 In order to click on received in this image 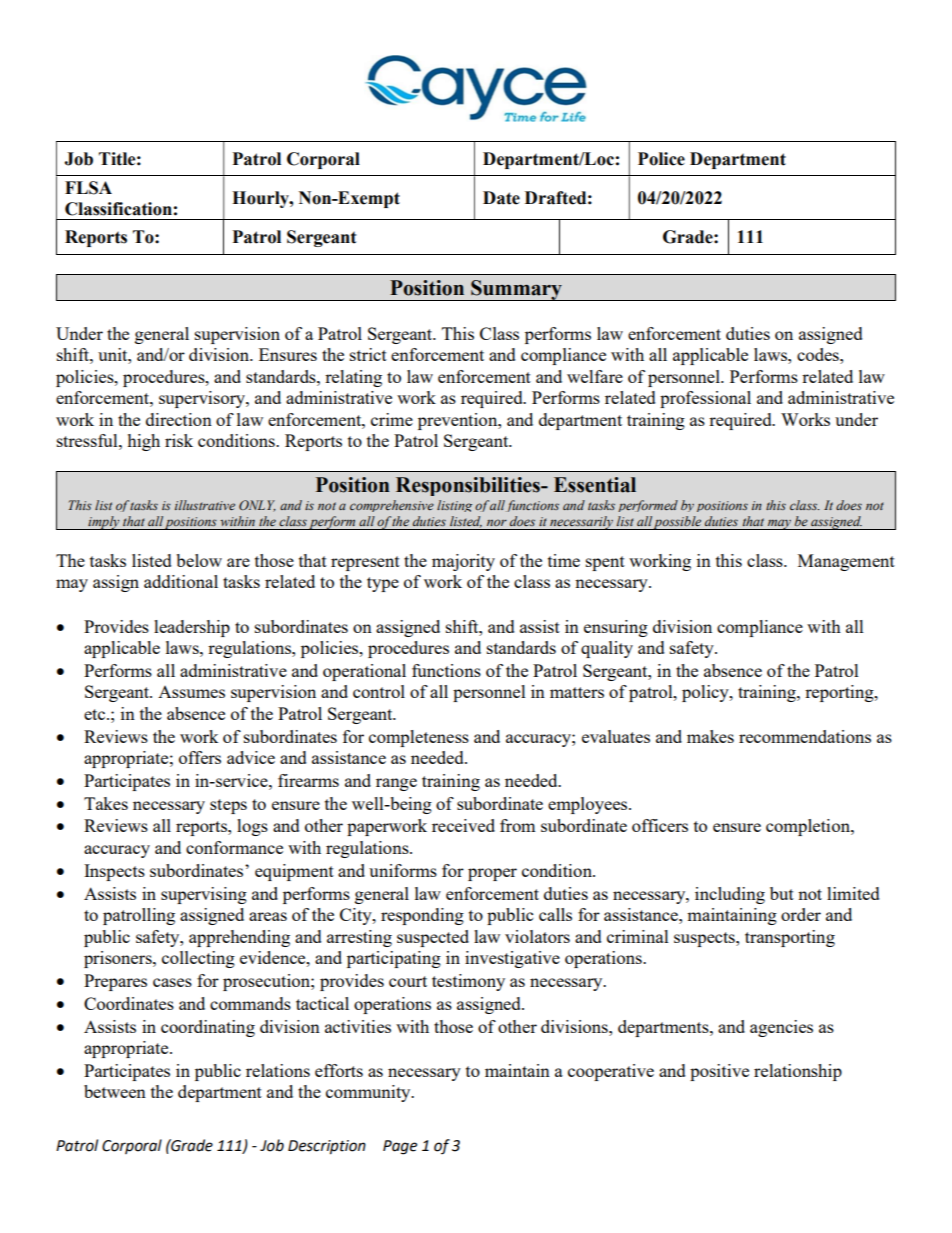, I will do `click(463, 825)`.
